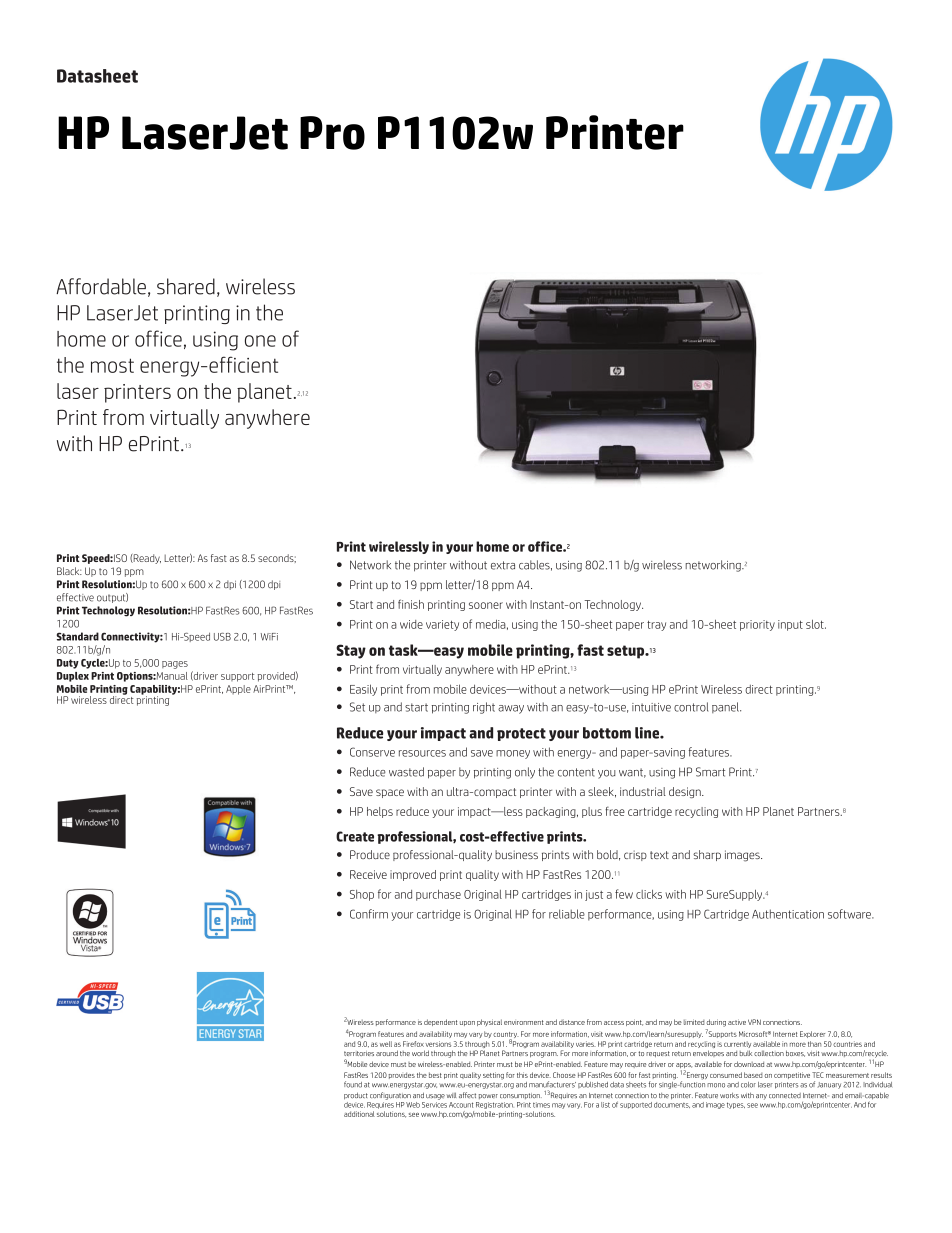 The height and width of the screenshot is (1233, 952). I want to click on shared, so click(186, 286).
